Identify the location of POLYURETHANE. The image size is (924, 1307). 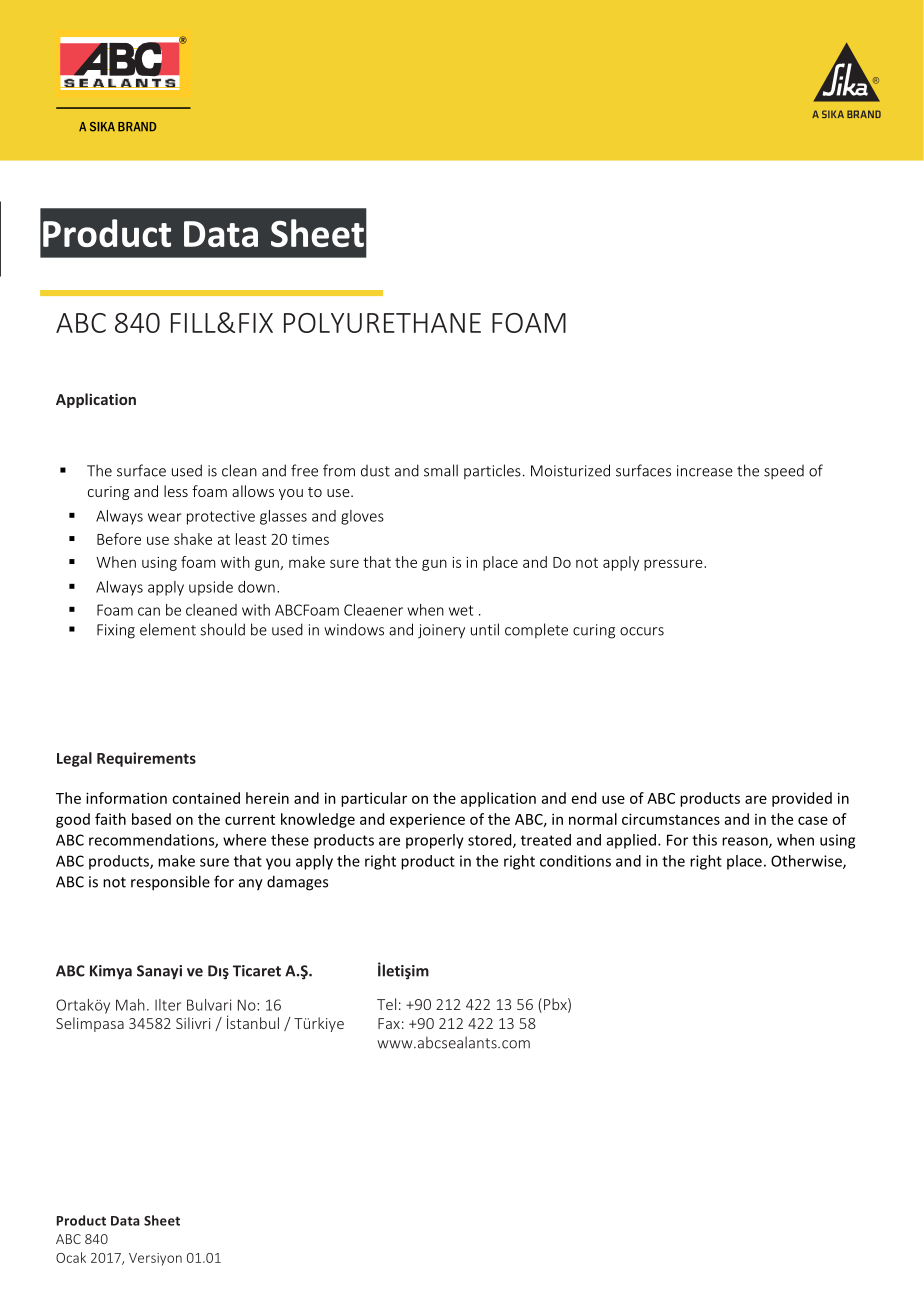
(382, 323).
